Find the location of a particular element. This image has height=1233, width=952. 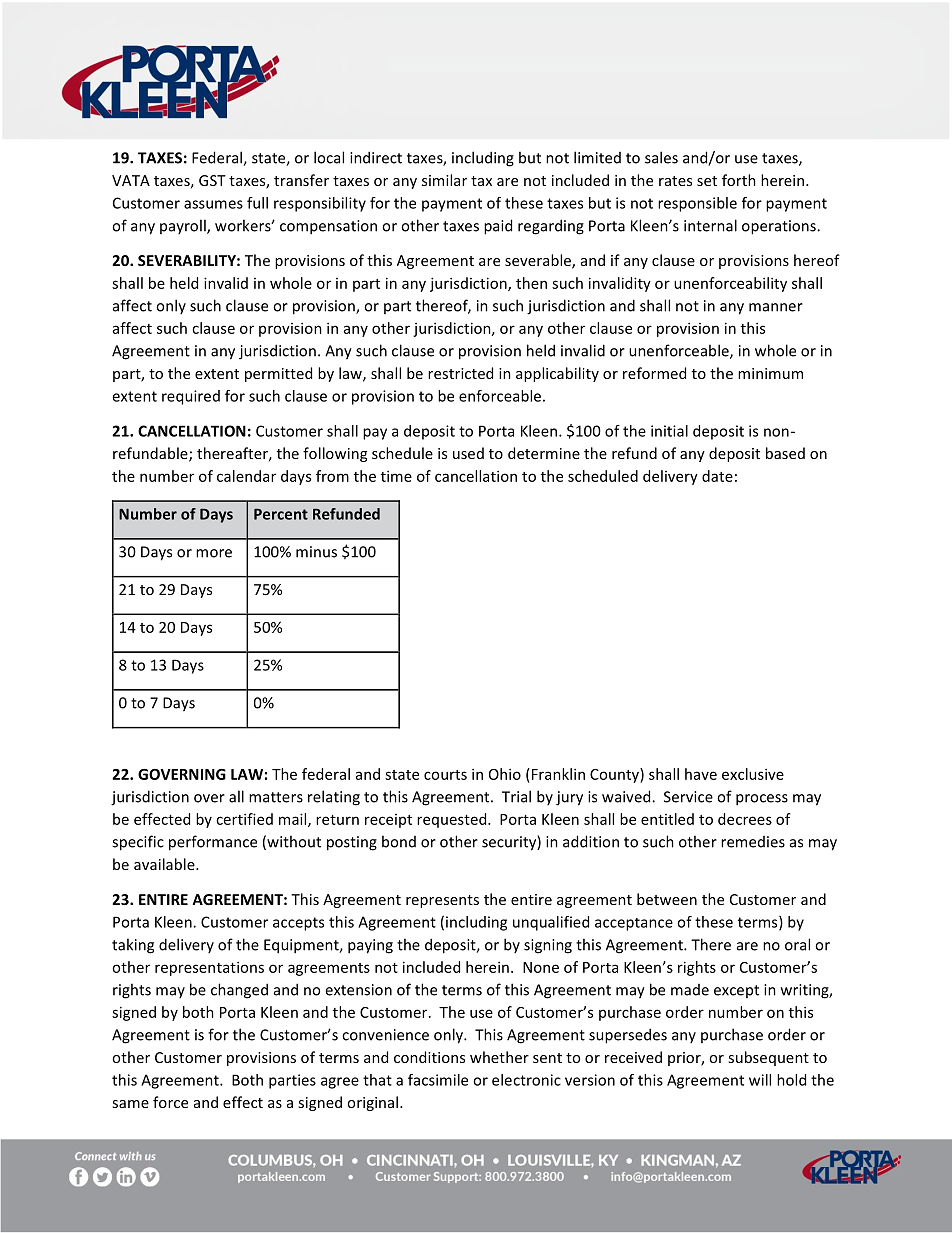

GST is located at coordinates (212, 180).
